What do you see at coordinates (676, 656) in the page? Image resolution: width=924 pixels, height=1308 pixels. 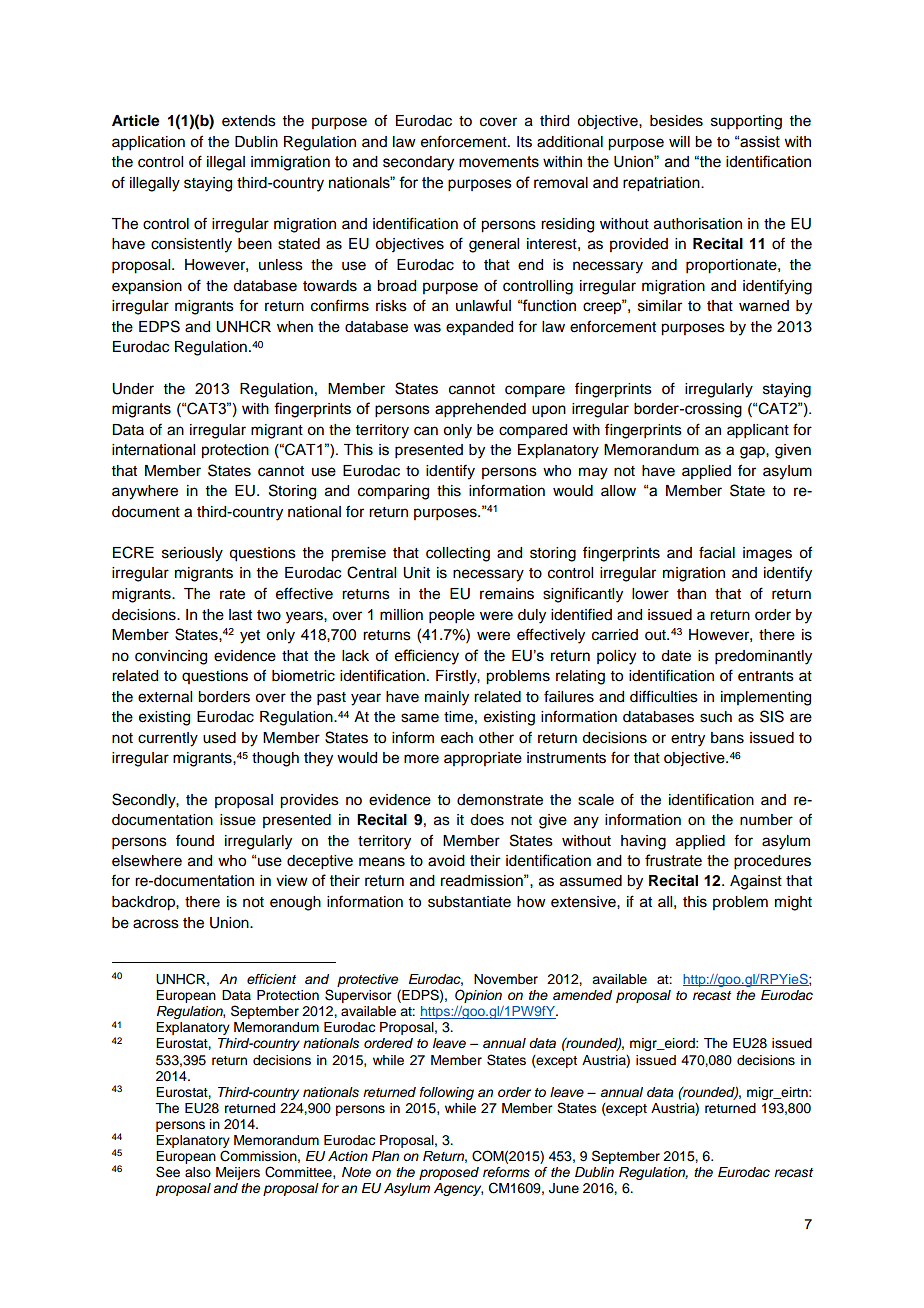 I see `date` at bounding box center [676, 656].
